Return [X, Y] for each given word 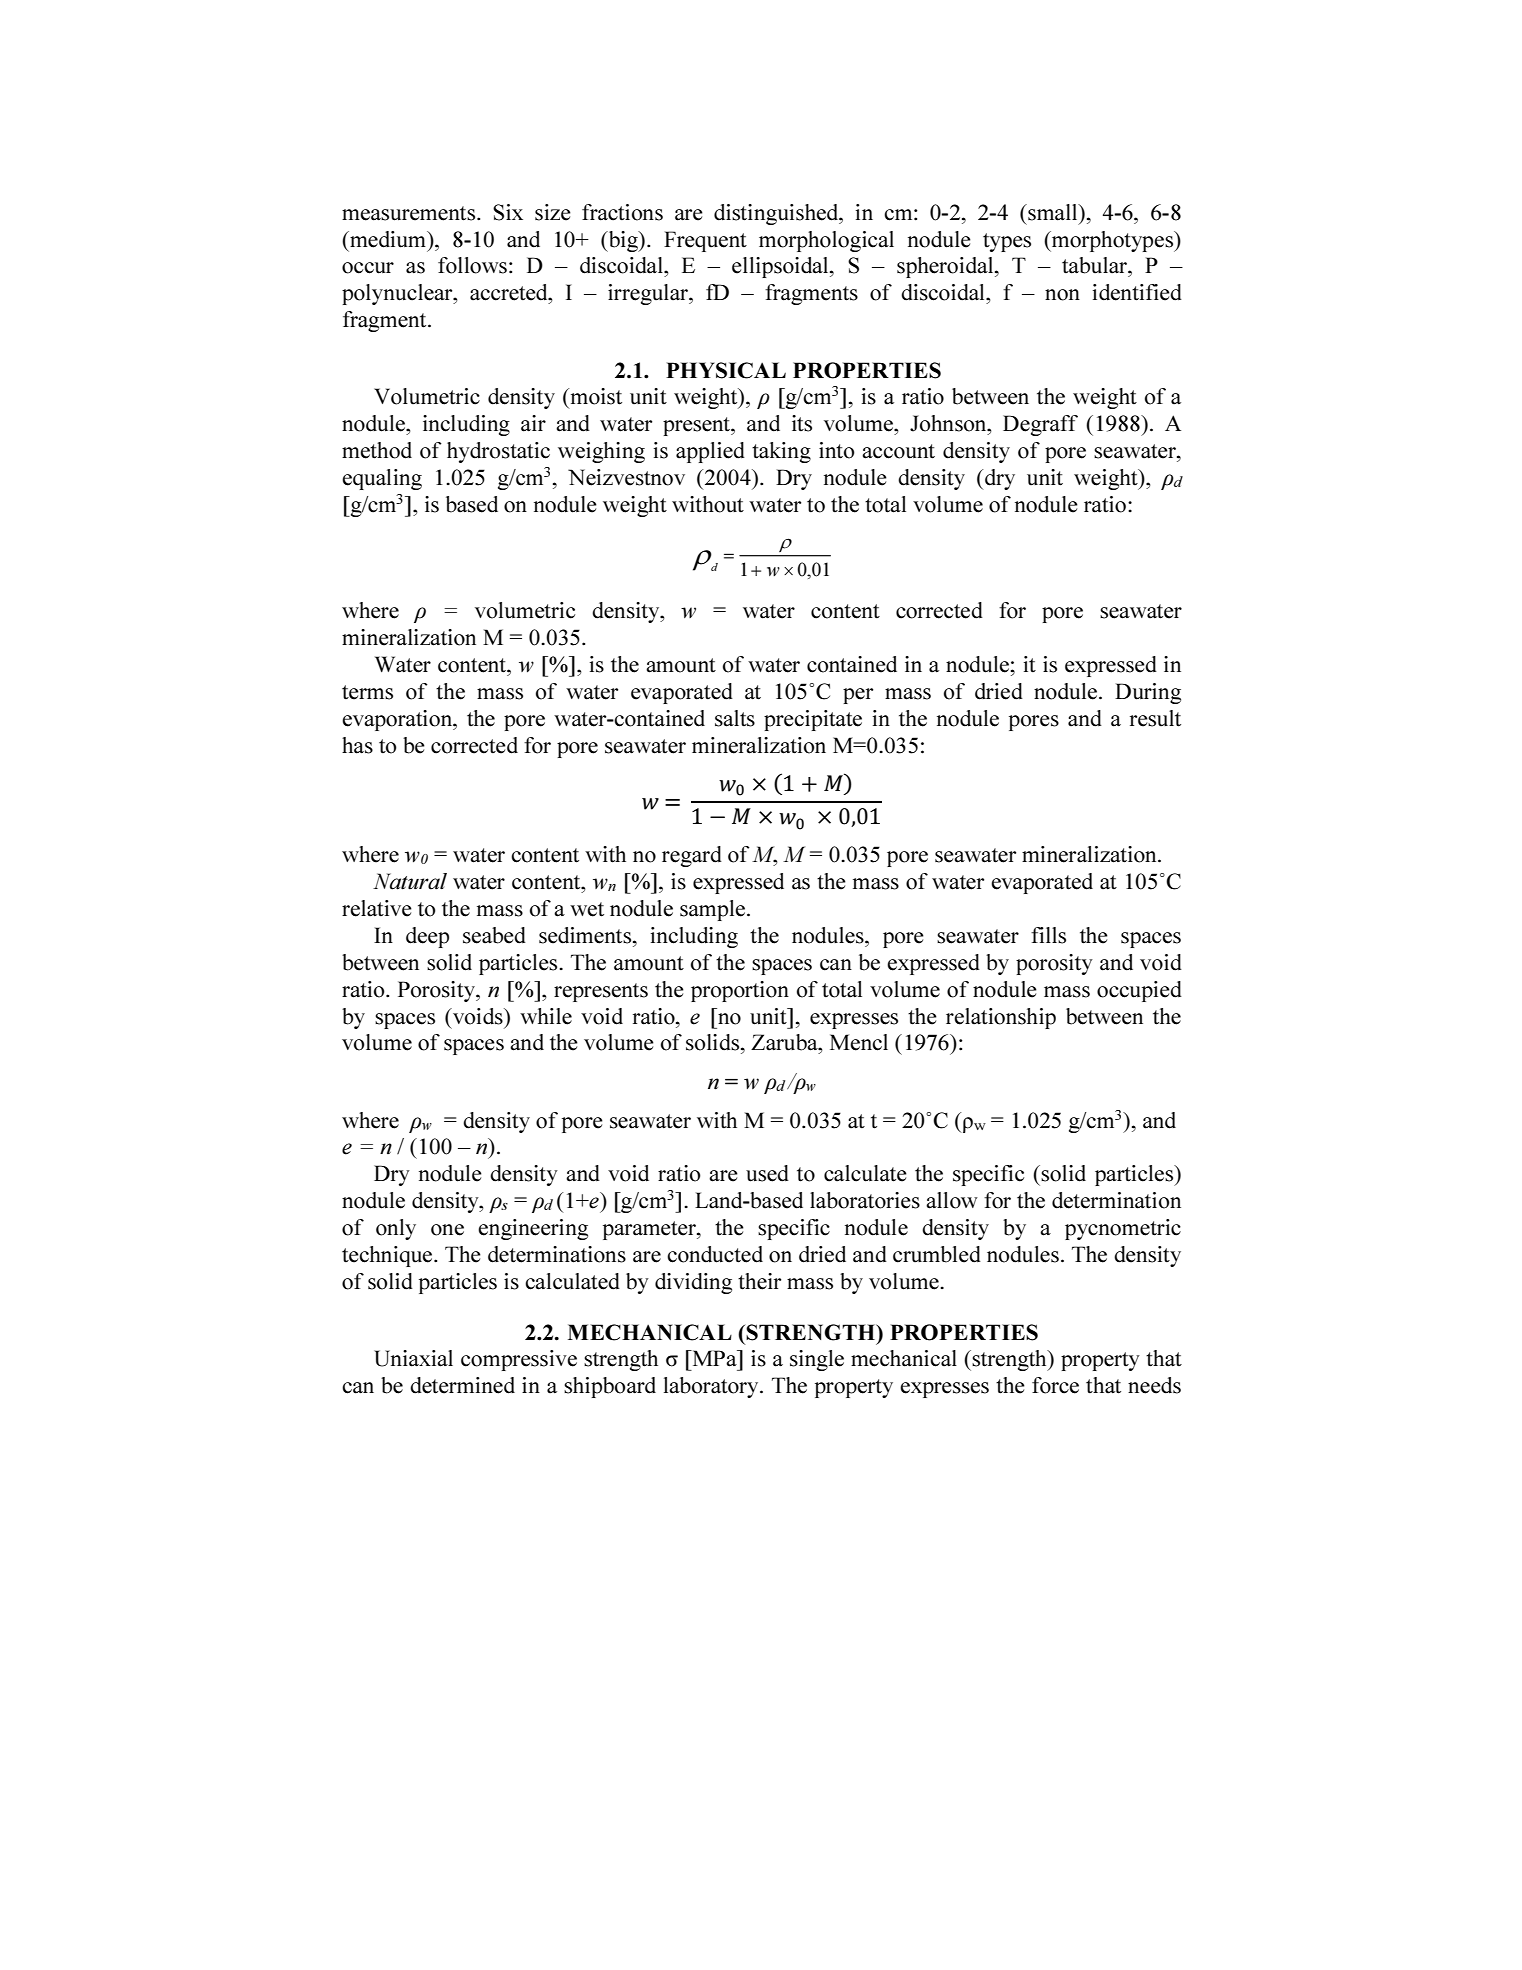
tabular [1095, 265]
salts [735, 718]
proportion [740, 991]
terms [367, 692]
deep [427, 937]
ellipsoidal [781, 267]
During [1148, 693]
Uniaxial [413, 1358]
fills [1048, 935]
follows [472, 265]
